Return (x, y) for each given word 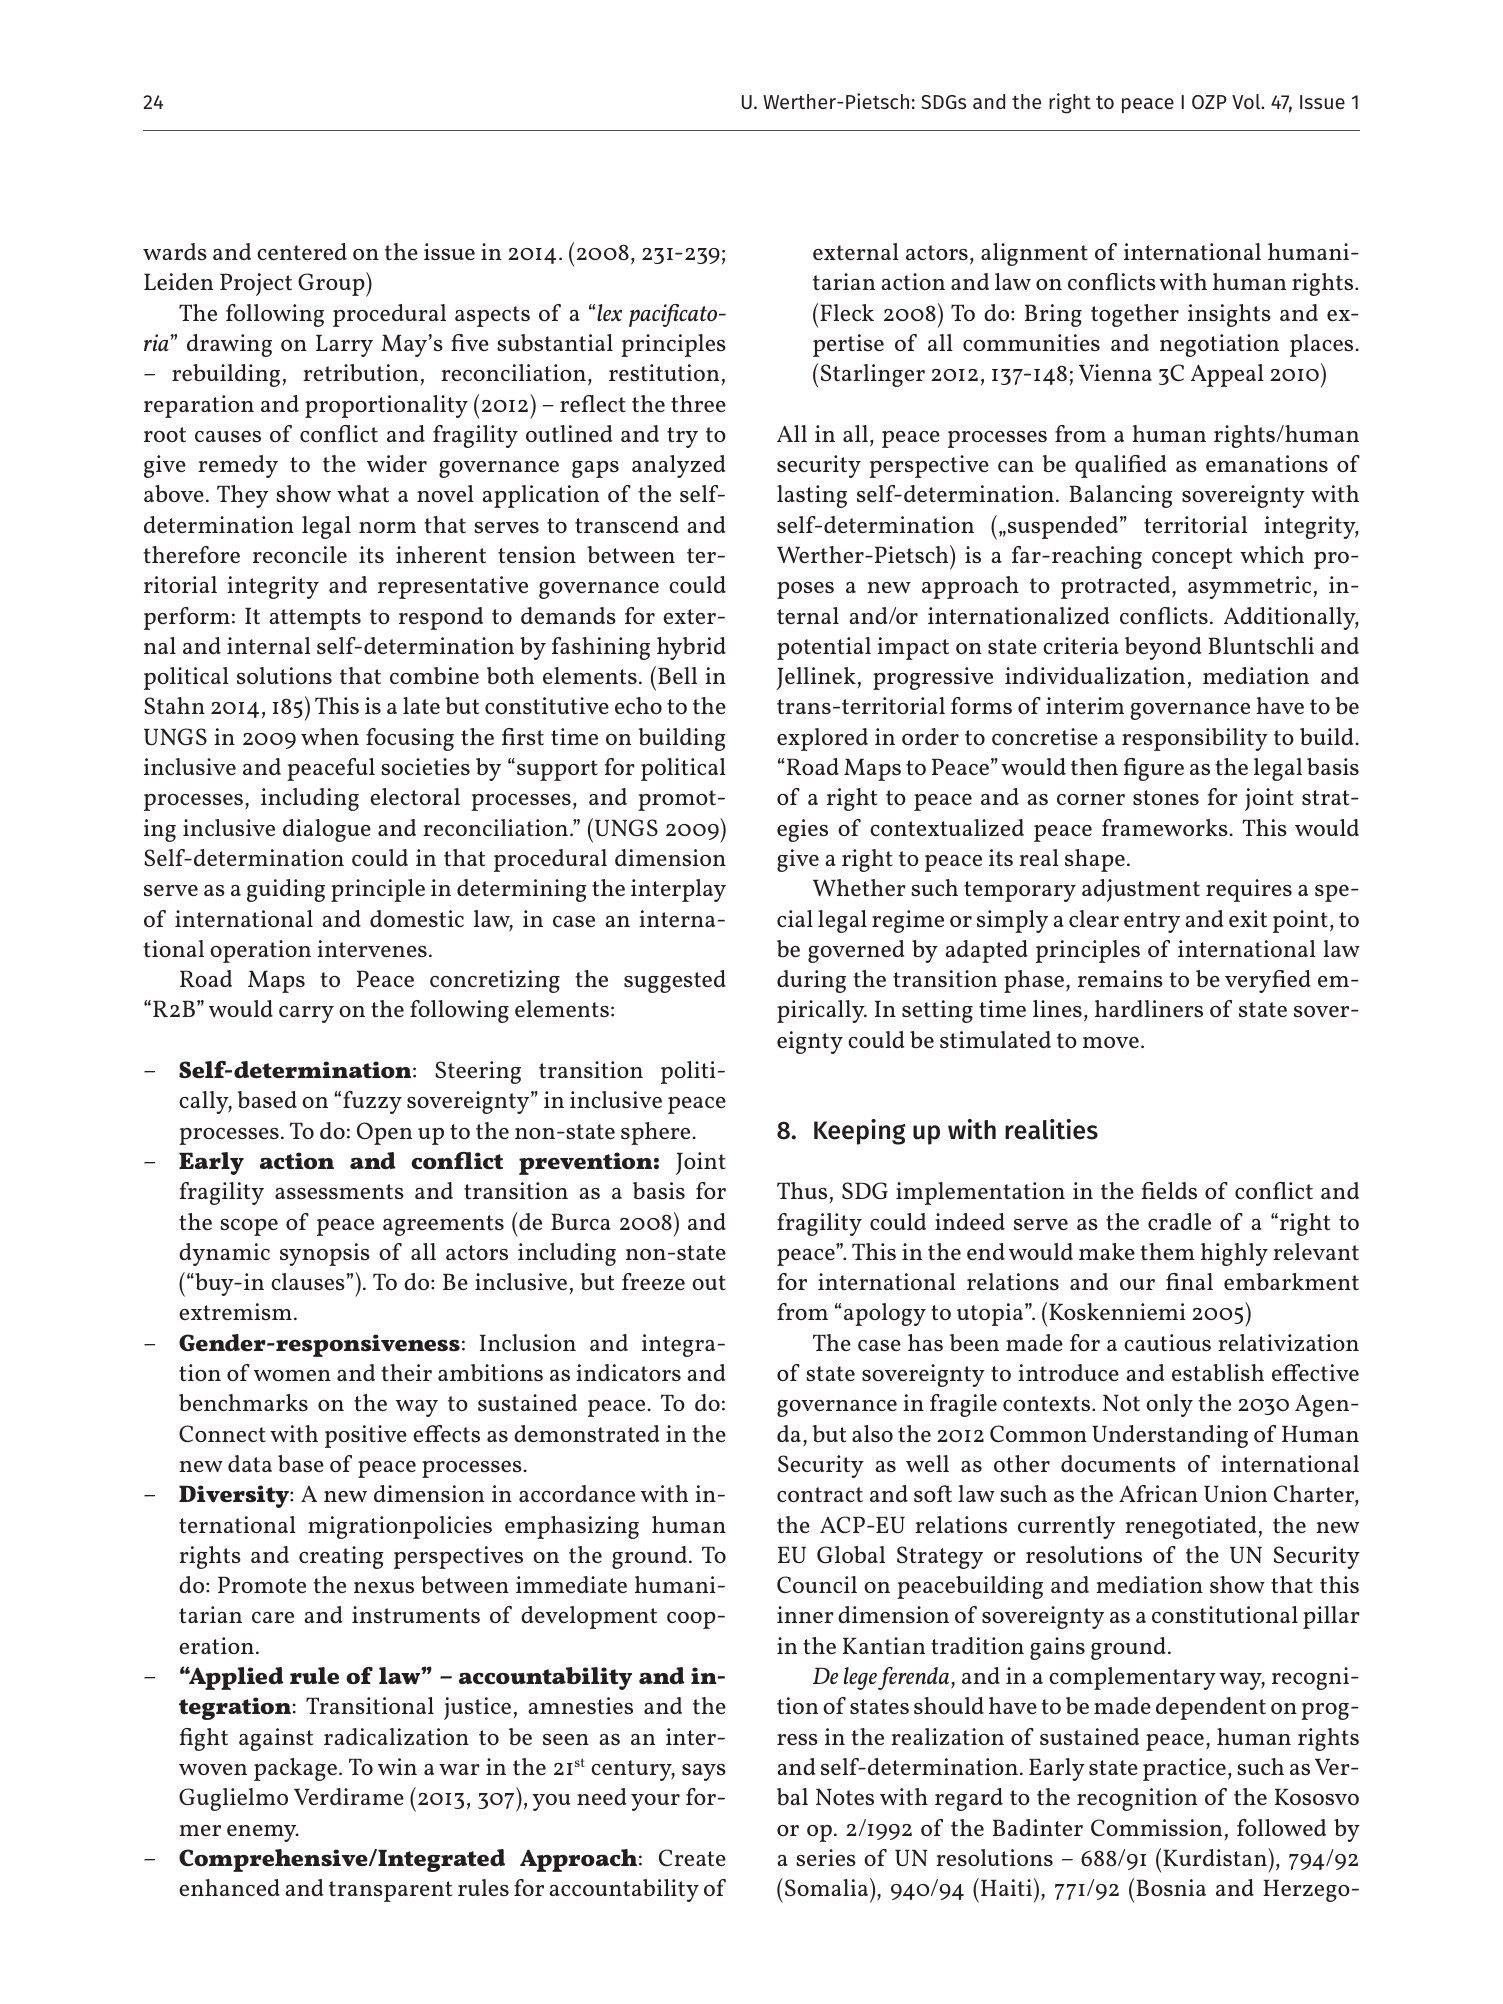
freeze (653, 1281)
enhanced (229, 1887)
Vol (1247, 101)
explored (822, 739)
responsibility (1195, 739)
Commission (1156, 1827)
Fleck (847, 312)
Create (692, 1857)
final (1189, 1281)
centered (302, 251)
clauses (309, 1281)
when (330, 736)
